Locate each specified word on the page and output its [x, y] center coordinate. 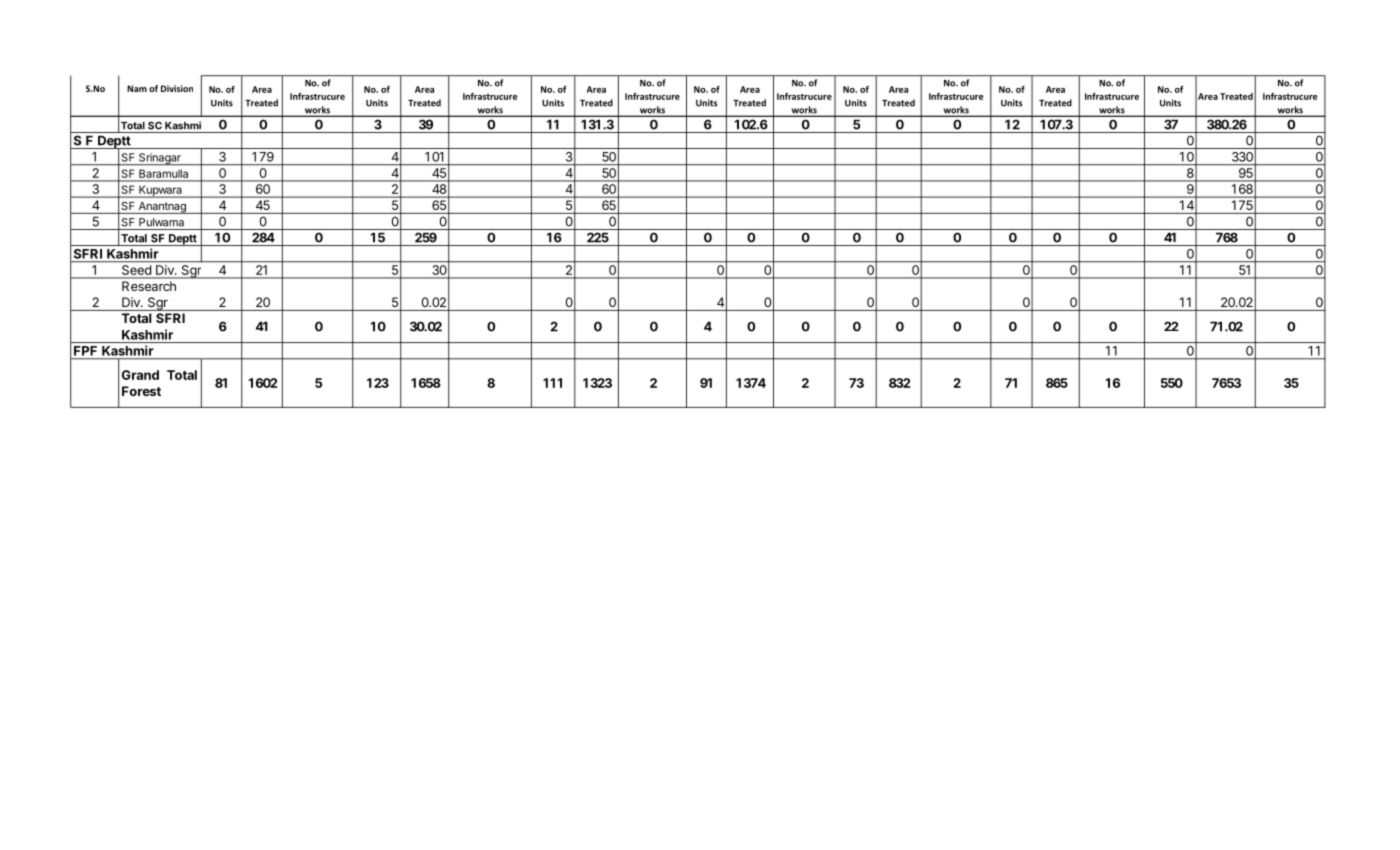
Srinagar [160, 159]
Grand [140, 375]
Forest [141, 391]
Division [177, 88]
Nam [137, 88]
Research [149, 286]
